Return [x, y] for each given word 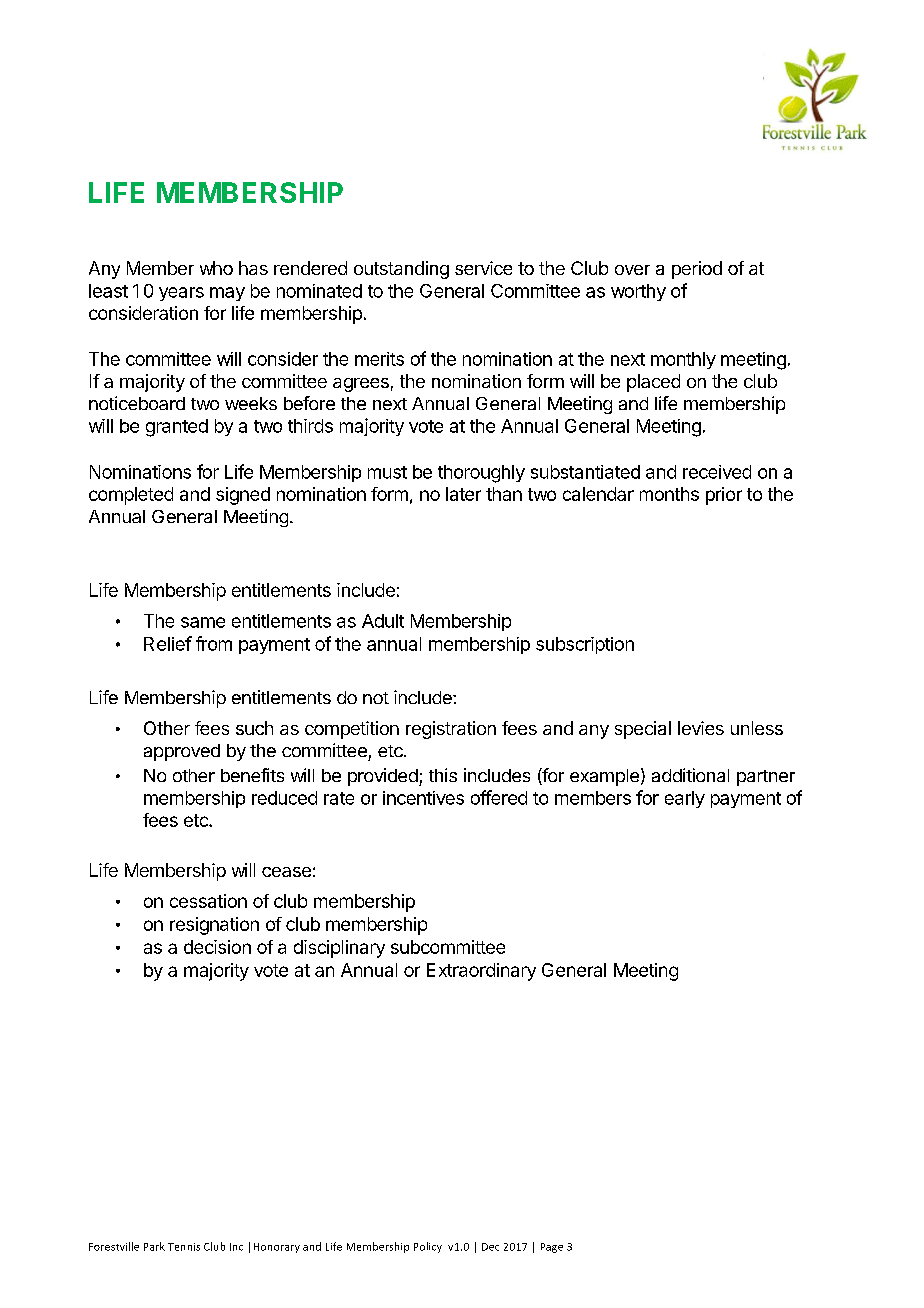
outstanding [401, 270]
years [181, 294]
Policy [428, 1247]
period [697, 270]
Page [552, 1248]
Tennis [184, 1247]
